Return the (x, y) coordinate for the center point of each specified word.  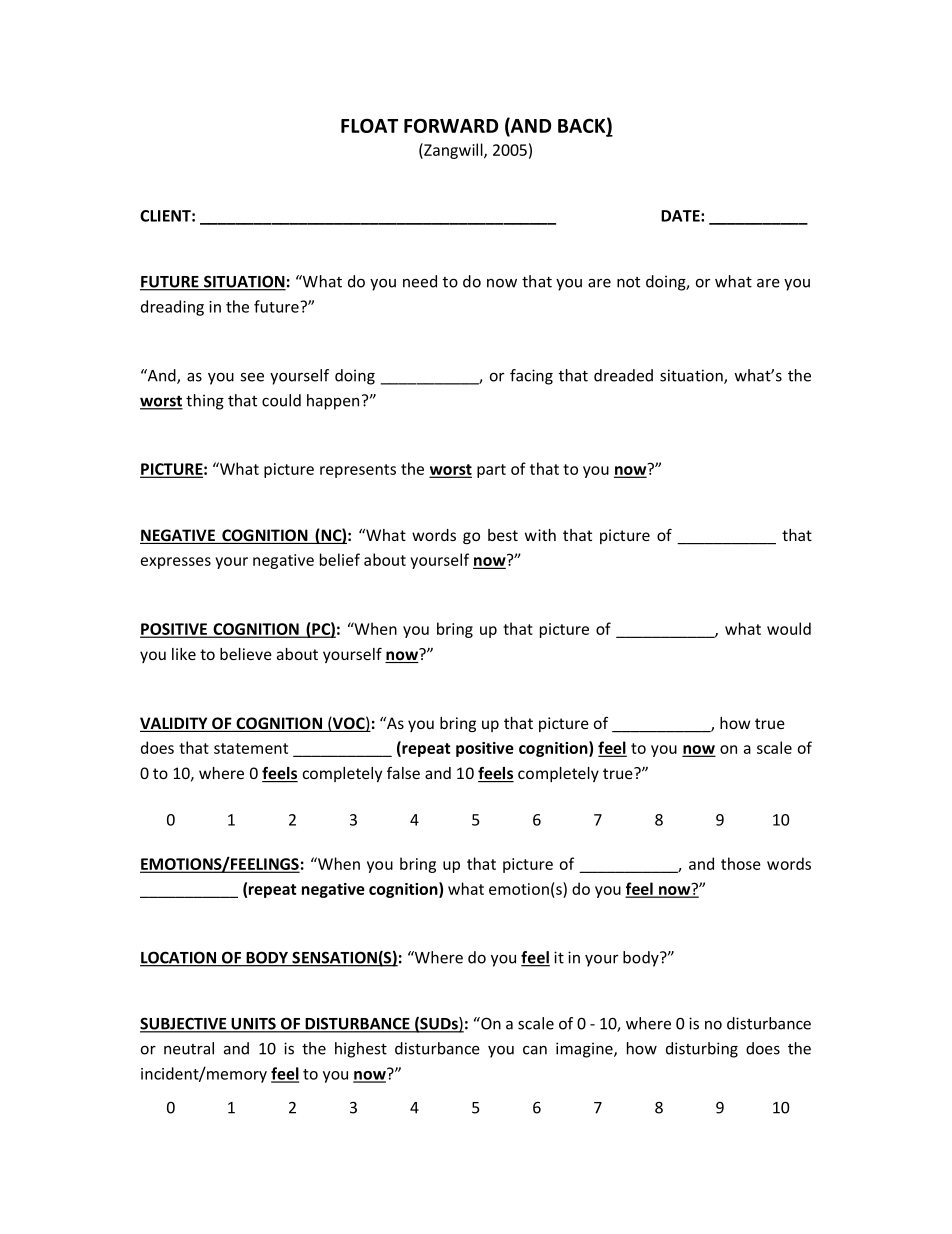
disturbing (702, 1050)
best (503, 535)
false (403, 773)
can (535, 1050)
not (628, 282)
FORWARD (451, 125)
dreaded (623, 375)
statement (251, 748)
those (741, 863)
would (789, 628)
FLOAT (369, 125)
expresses (176, 563)
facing (531, 377)
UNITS (253, 1024)
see (252, 377)
